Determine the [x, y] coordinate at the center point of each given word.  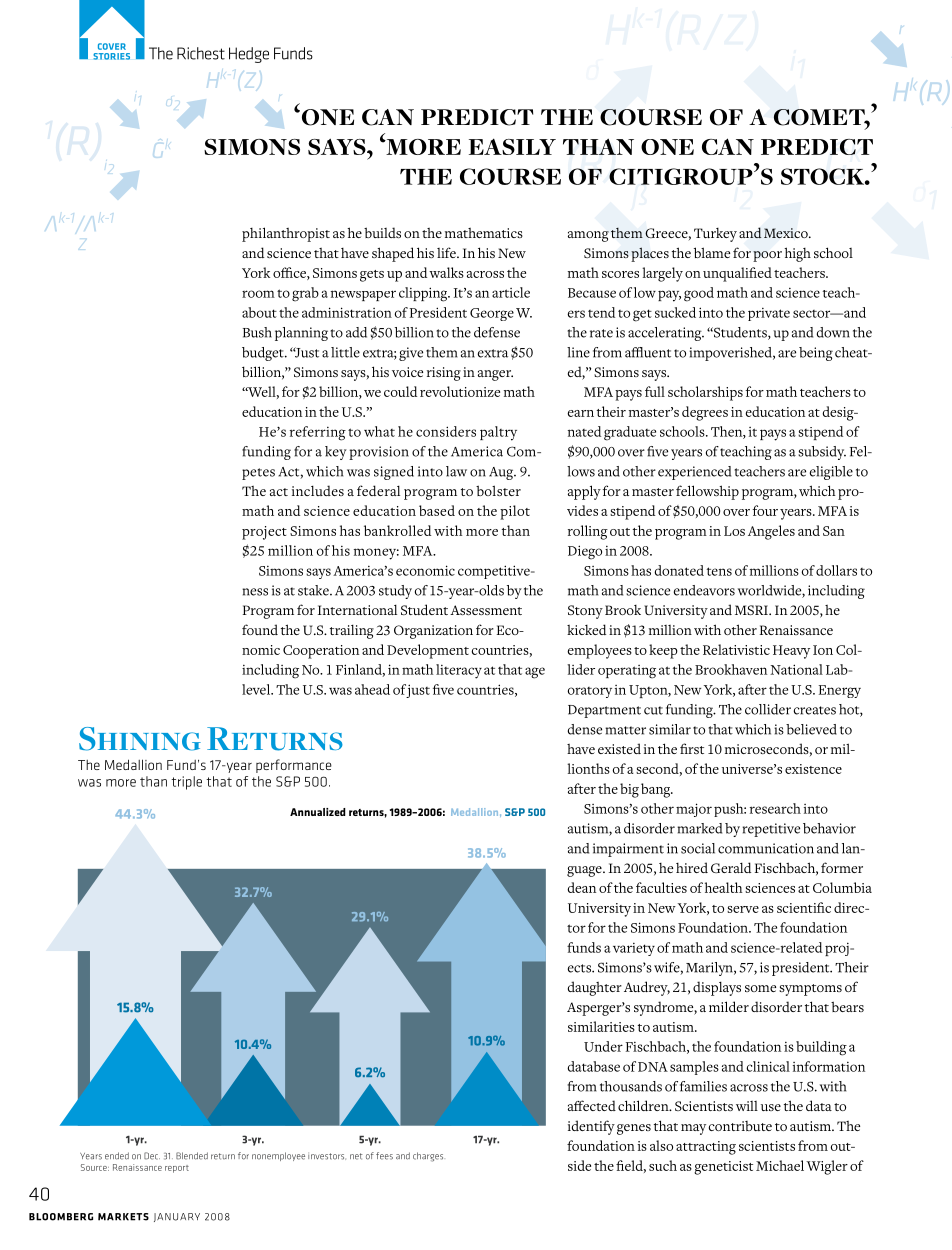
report [177, 1169]
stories [111, 56]
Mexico [787, 233]
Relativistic [736, 649]
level [257, 689]
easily [512, 146]
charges [428, 1157]
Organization [433, 632]
